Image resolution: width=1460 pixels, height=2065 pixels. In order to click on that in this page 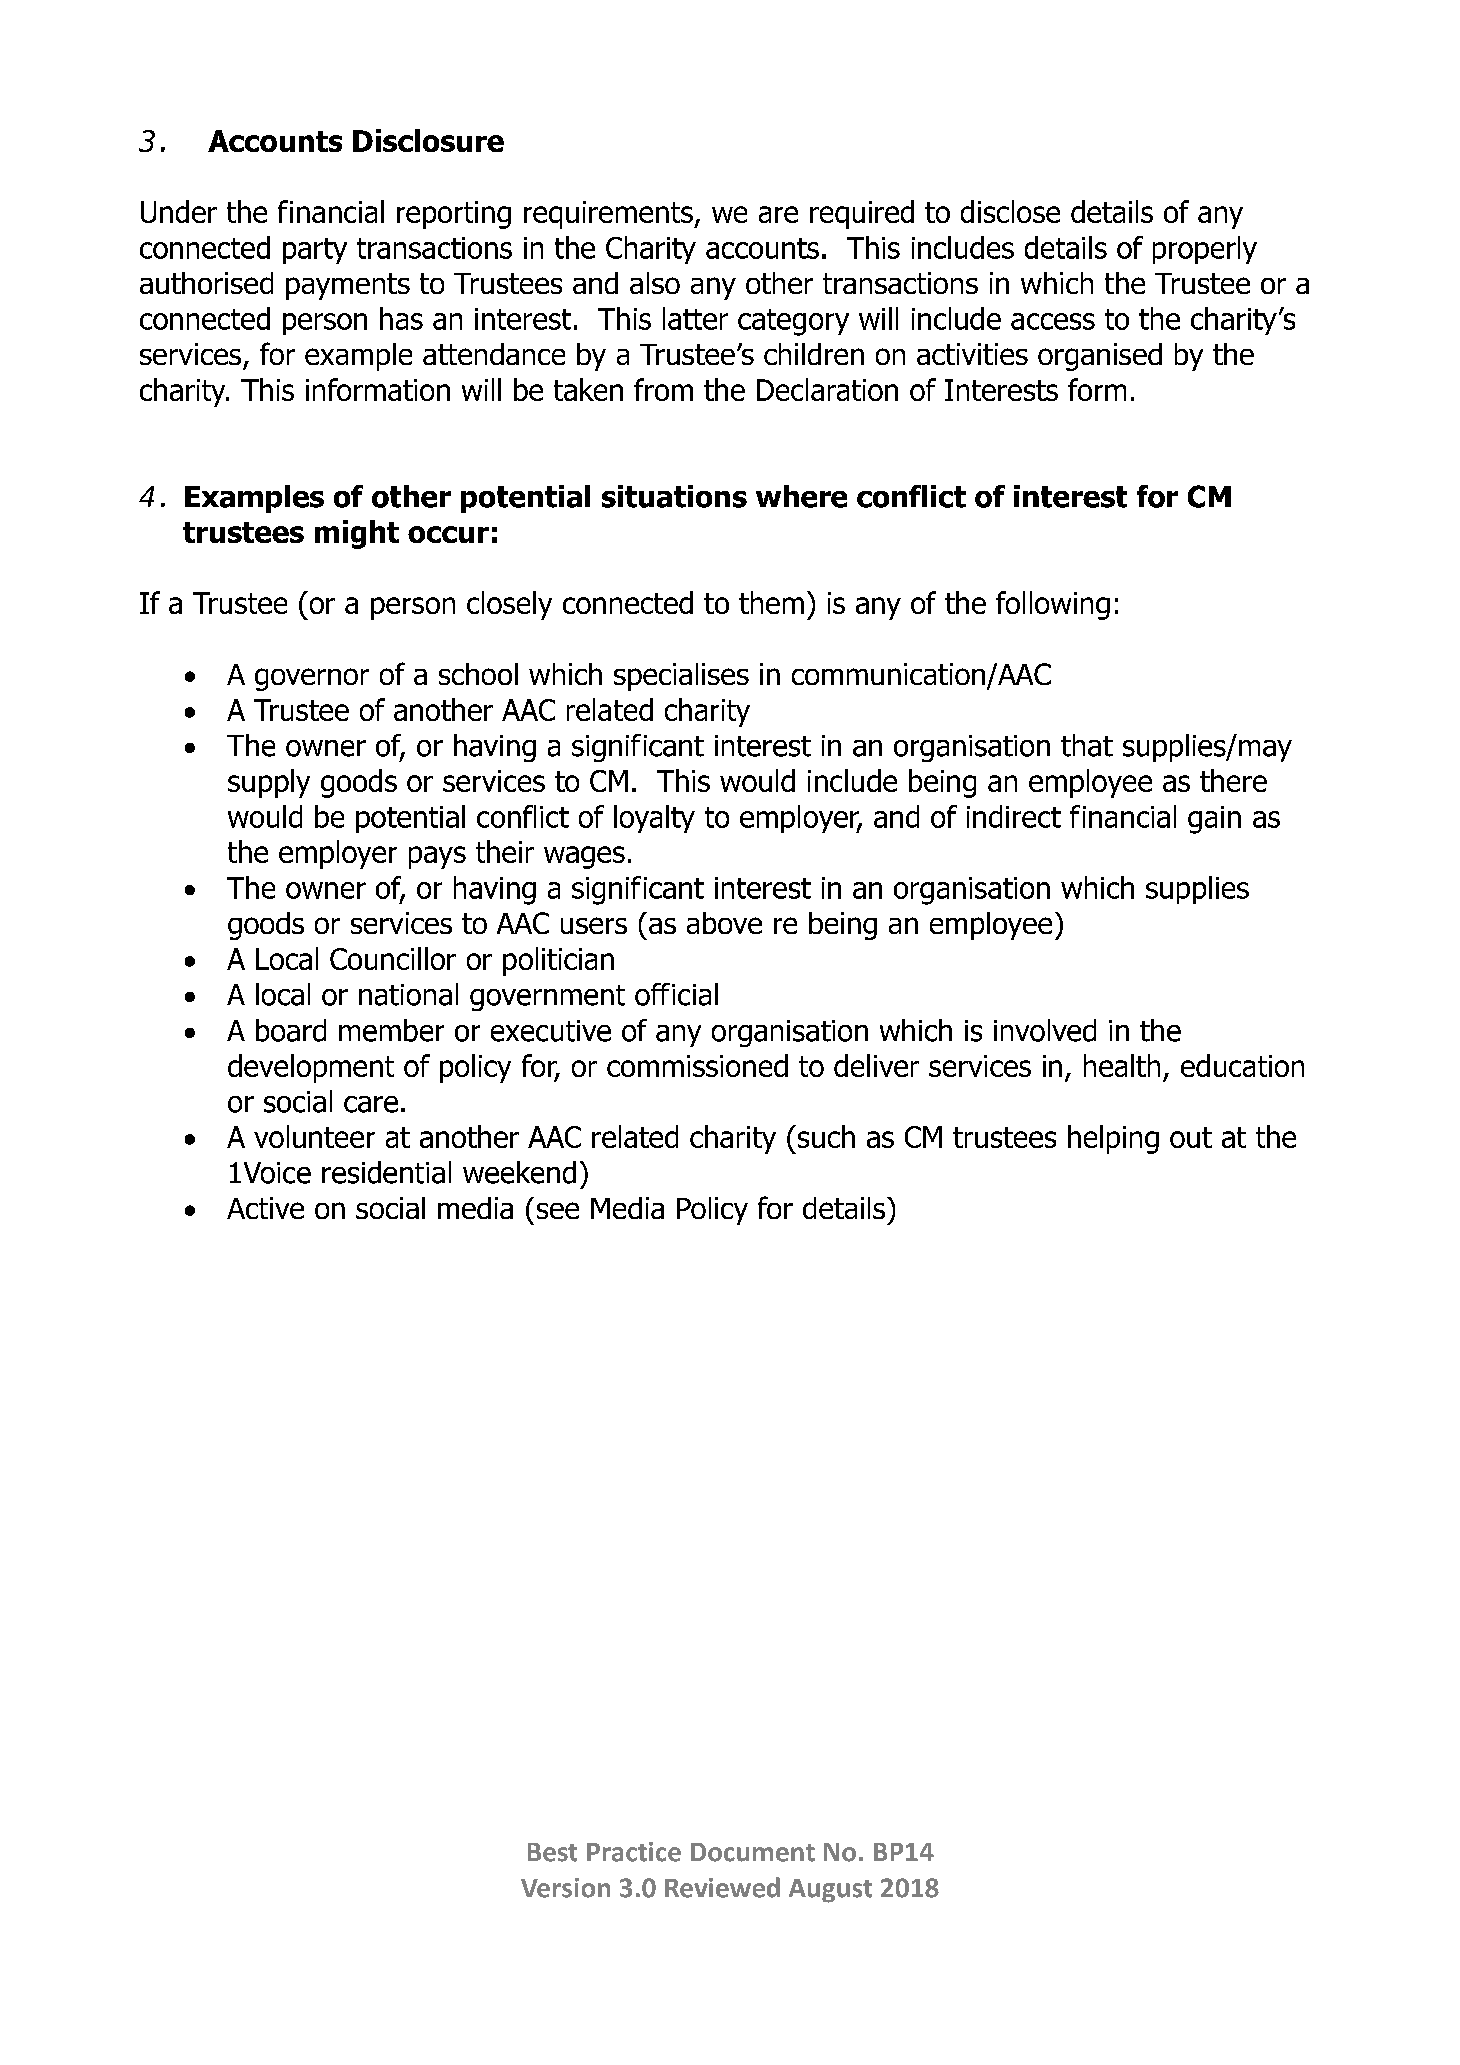, I will do `click(1087, 745)`.
